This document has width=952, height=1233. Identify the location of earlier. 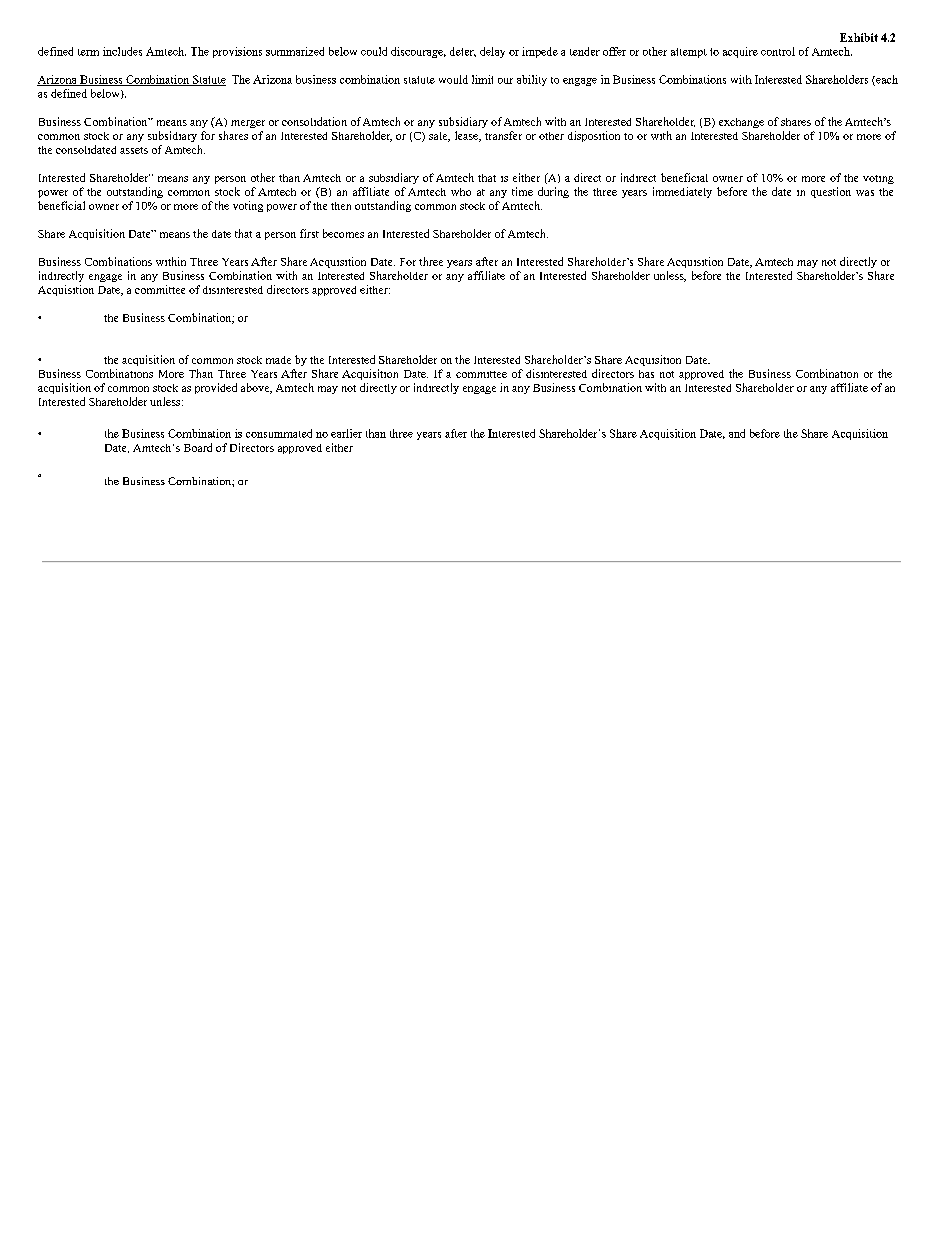
(346, 433).
